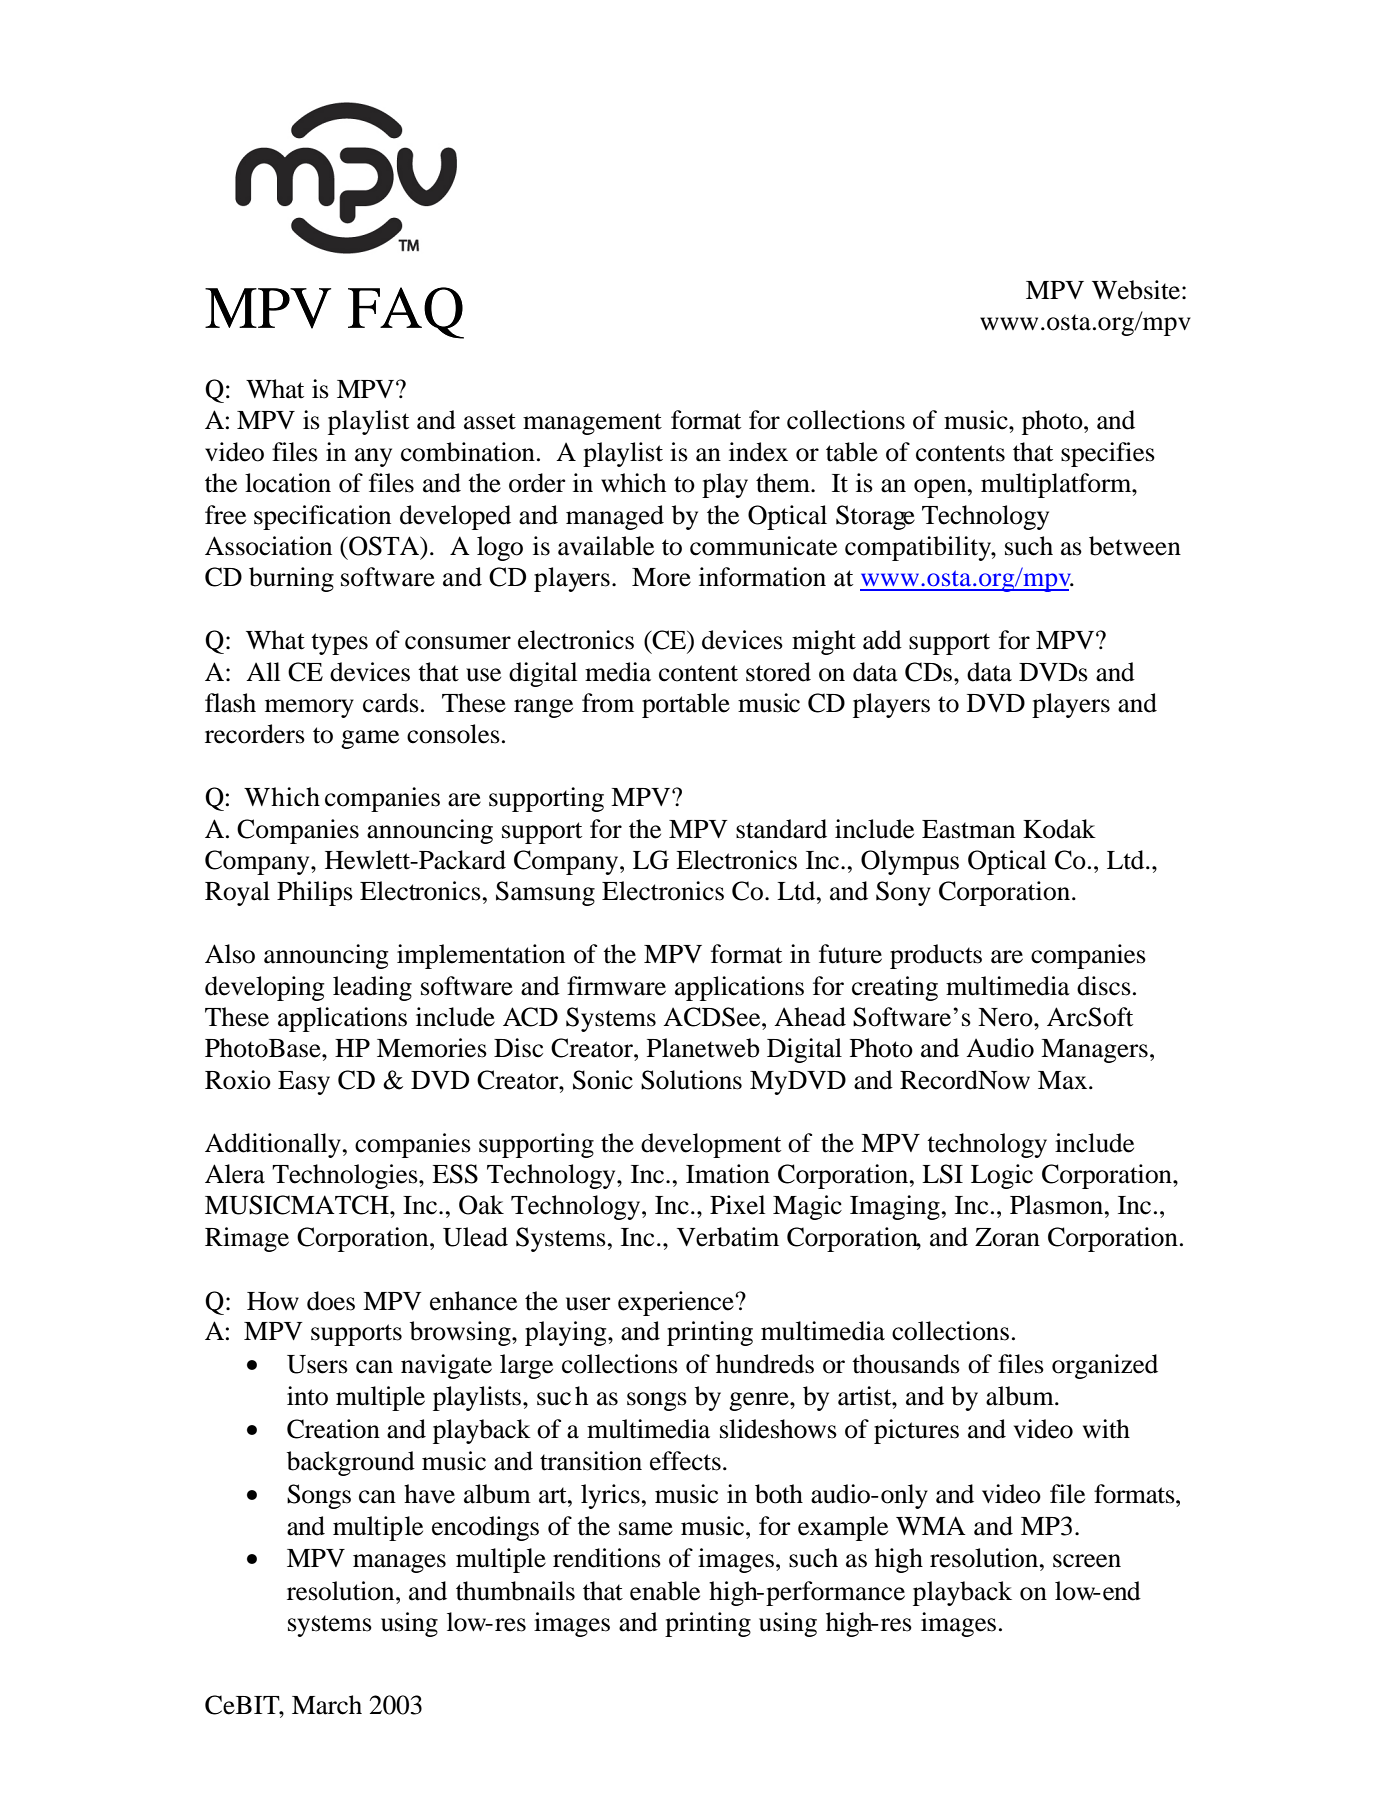 This document has width=1393, height=1803. Describe the element at coordinates (346, 1176) in the document. I see `Technologies` at that location.
